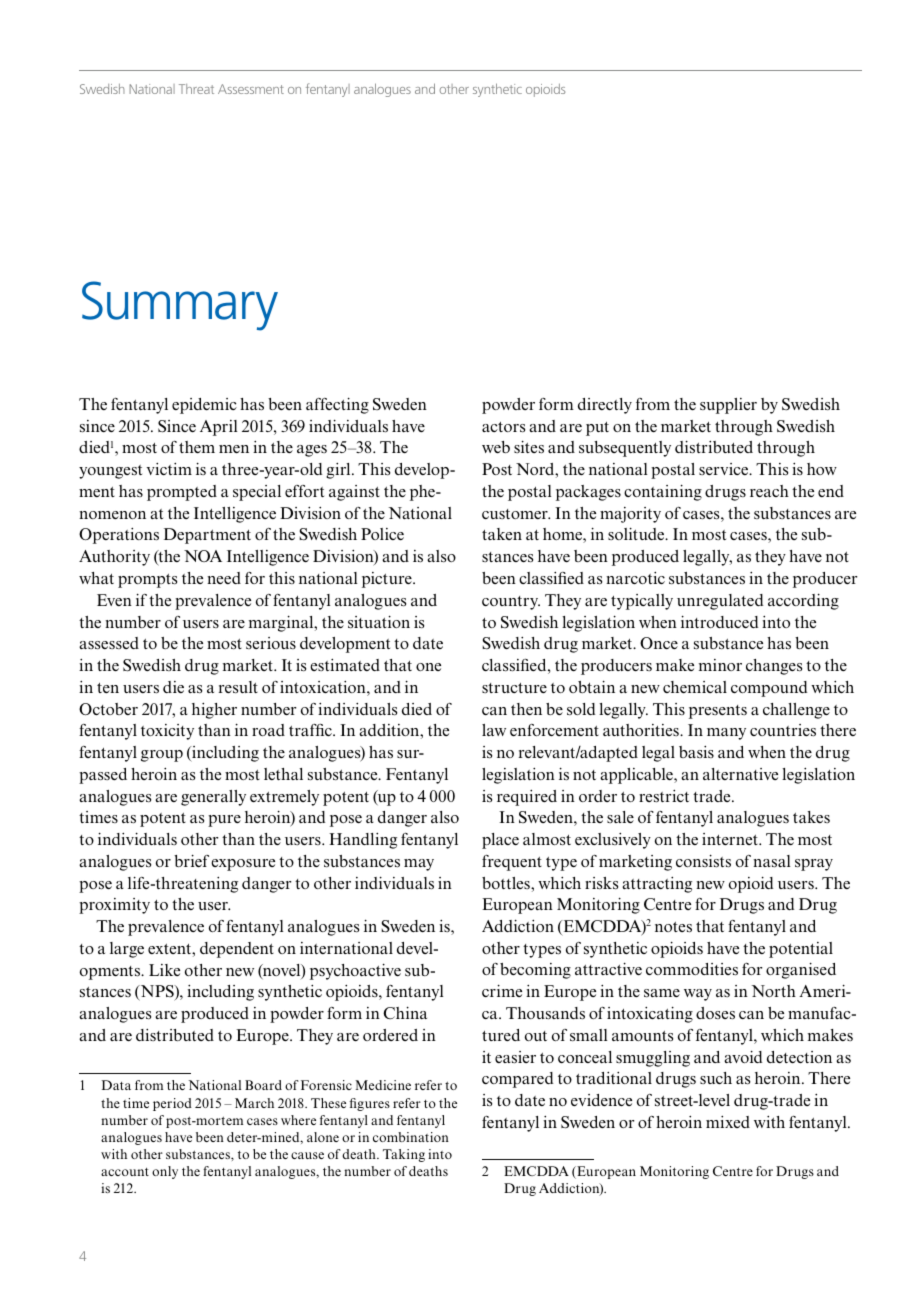 Image resolution: width=924 pixels, height=1308 pixels. Describe the element at coordinates (535, 971) in the screenshot. I see `becoming` at that location.
